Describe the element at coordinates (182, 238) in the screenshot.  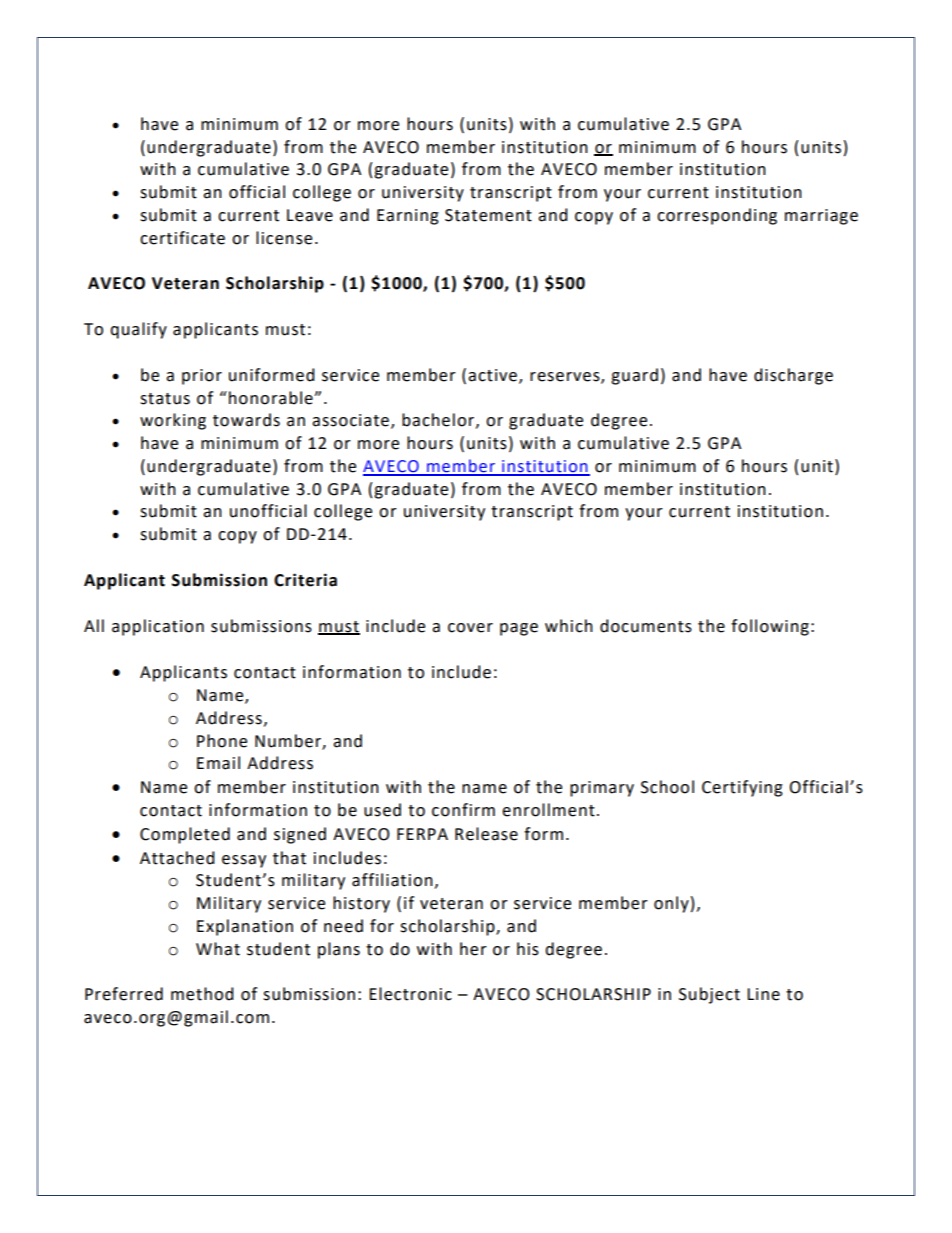
I see `certificate` at that location.
